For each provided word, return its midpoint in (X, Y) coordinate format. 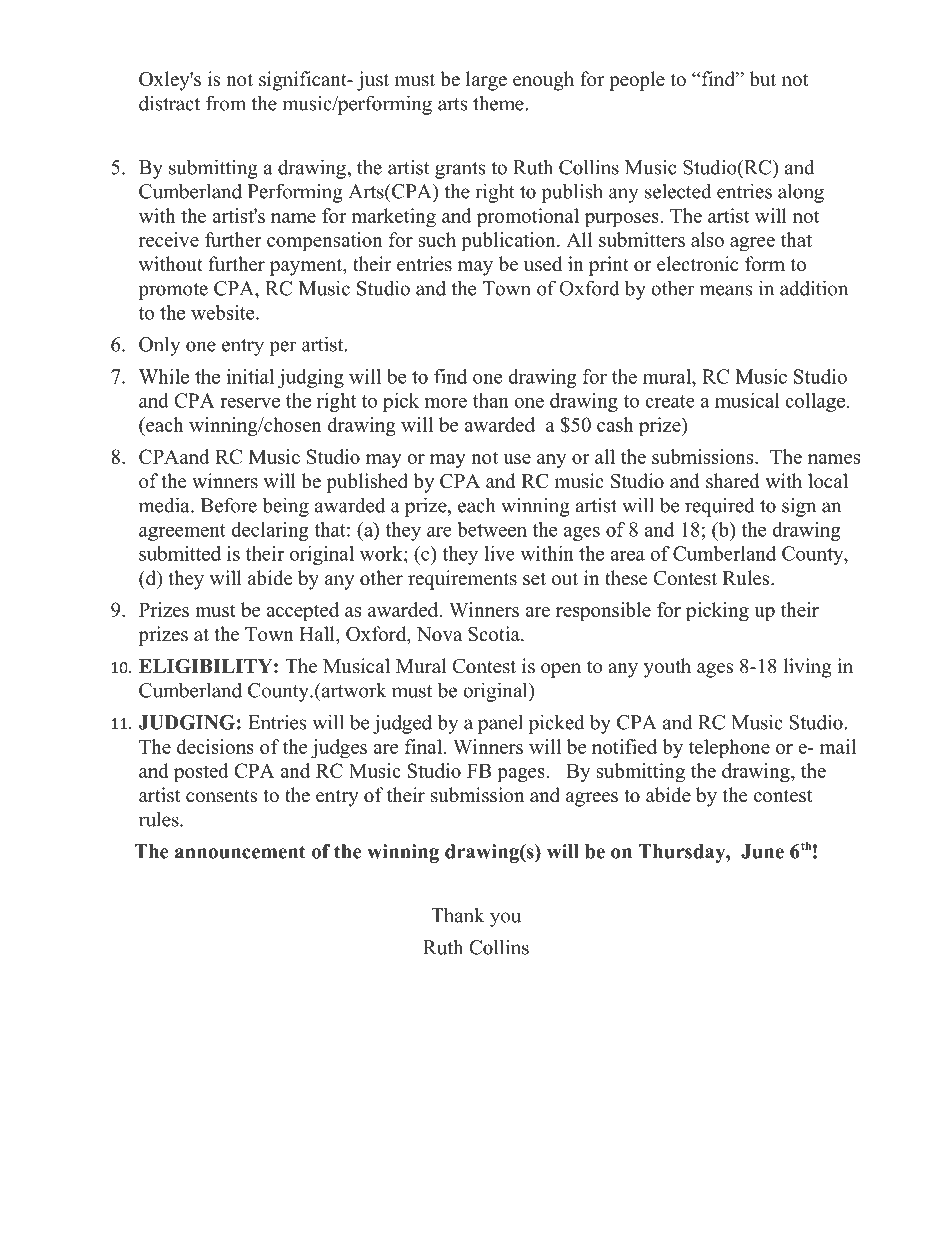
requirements (462, 580)
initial (250, 376)
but (762, 79)
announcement (240, 852)
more (446, 403)
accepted (302, 612)
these (626, 578)
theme (499, 103)
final (423, 746)
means (726, 290)
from (226, 103)
